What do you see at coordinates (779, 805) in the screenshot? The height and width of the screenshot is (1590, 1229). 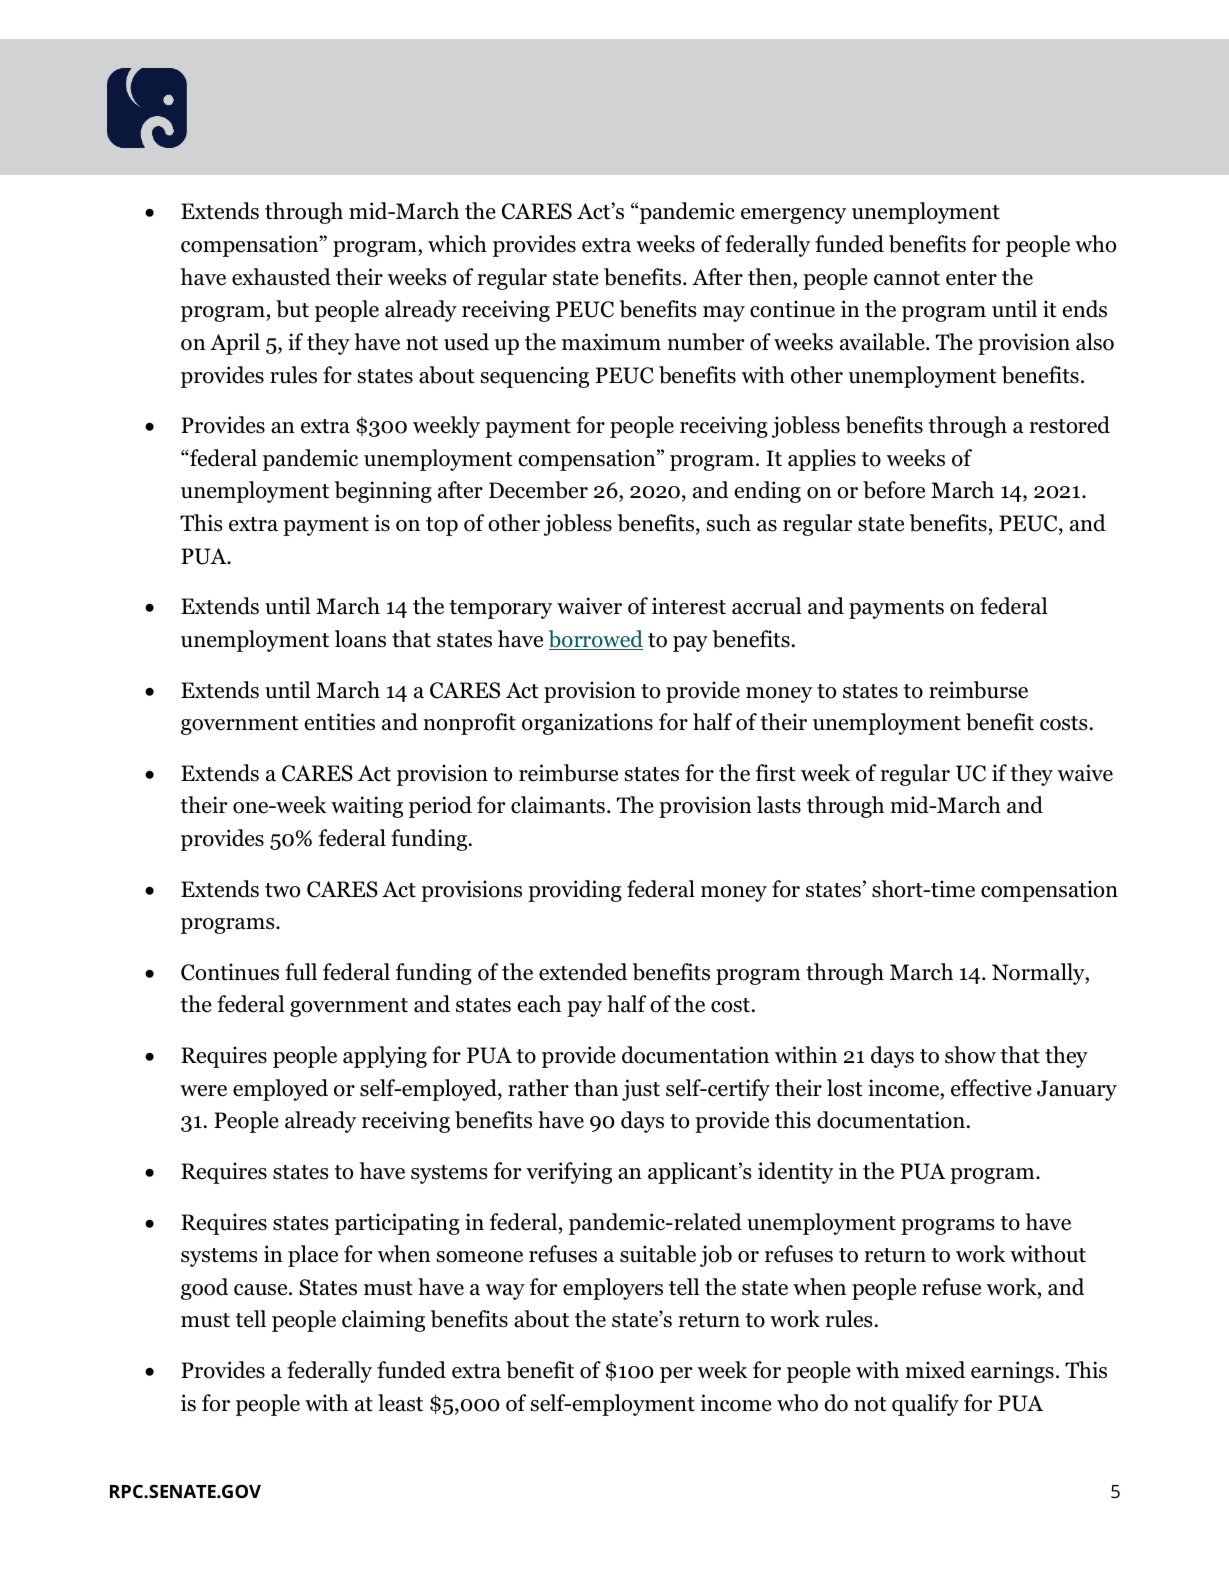 I see `lasts` at bounding box center [779, 805].
